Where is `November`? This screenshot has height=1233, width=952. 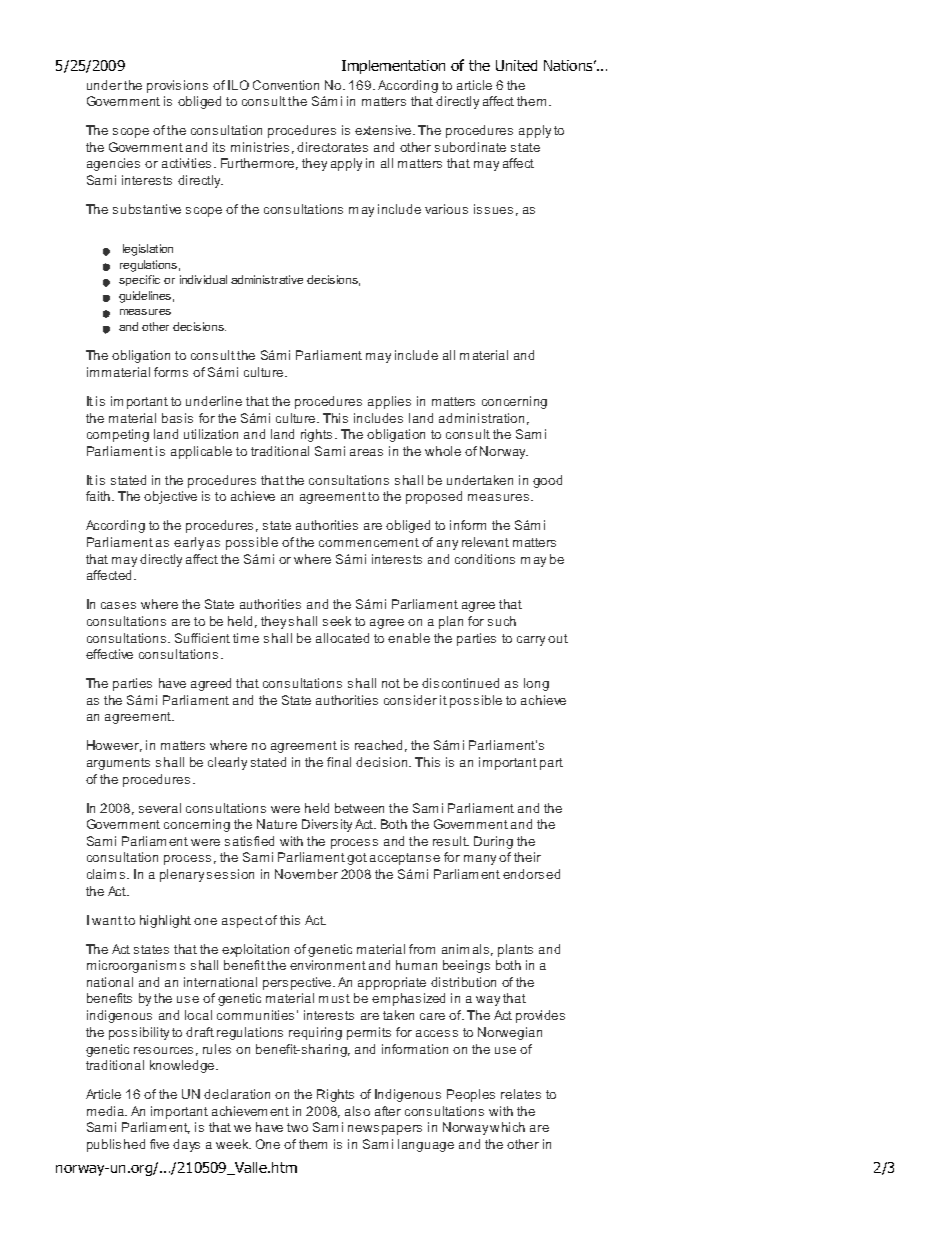
November is located at coordinates (306, 874).
